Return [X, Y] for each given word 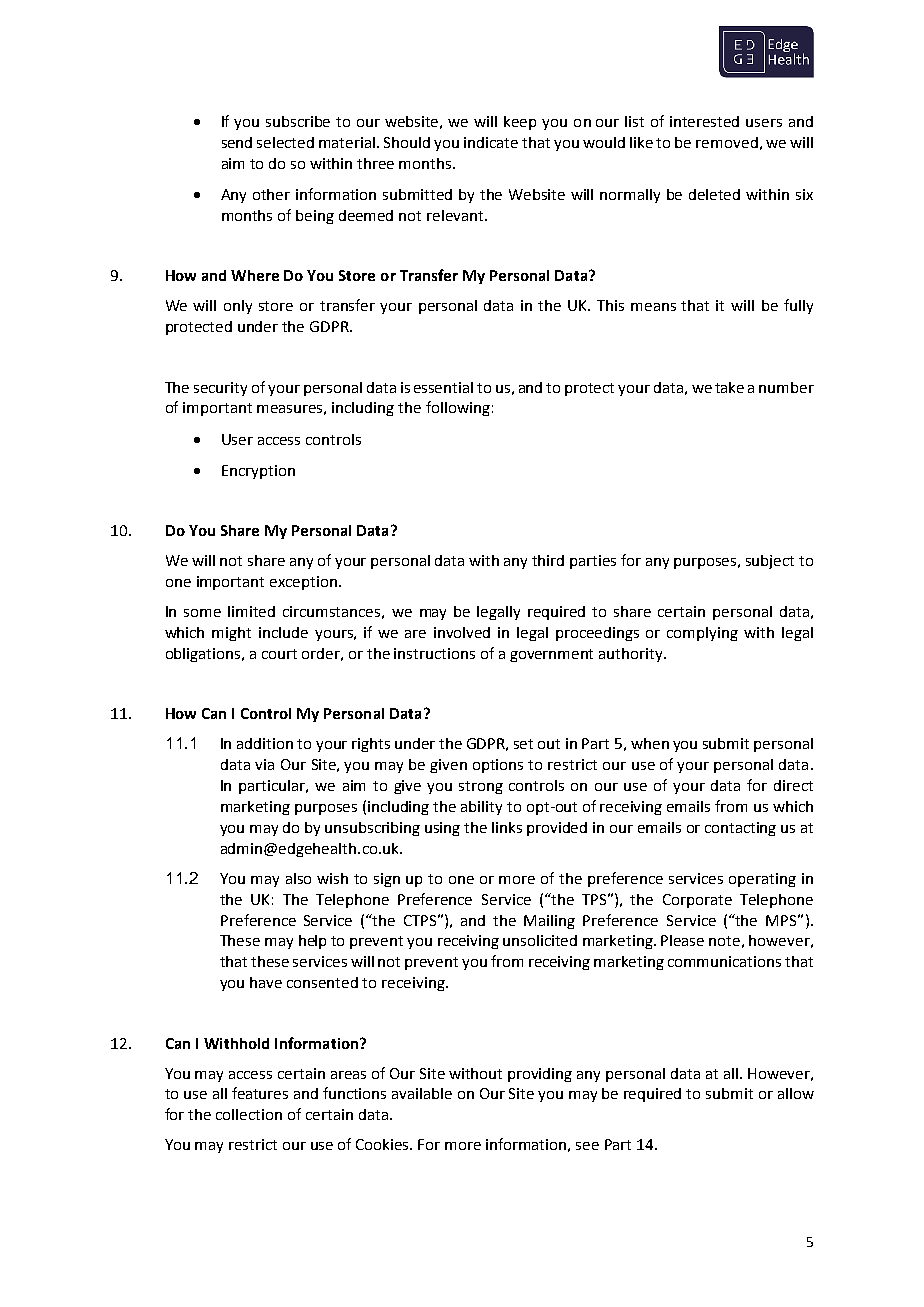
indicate [491, 142]
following [458, 408]
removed [727, 142]
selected [285, 142]
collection [249, 1114]
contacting [740, 829]
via [264, 764]
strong [481, 787]
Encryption [258, 472]
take [729, 387]
